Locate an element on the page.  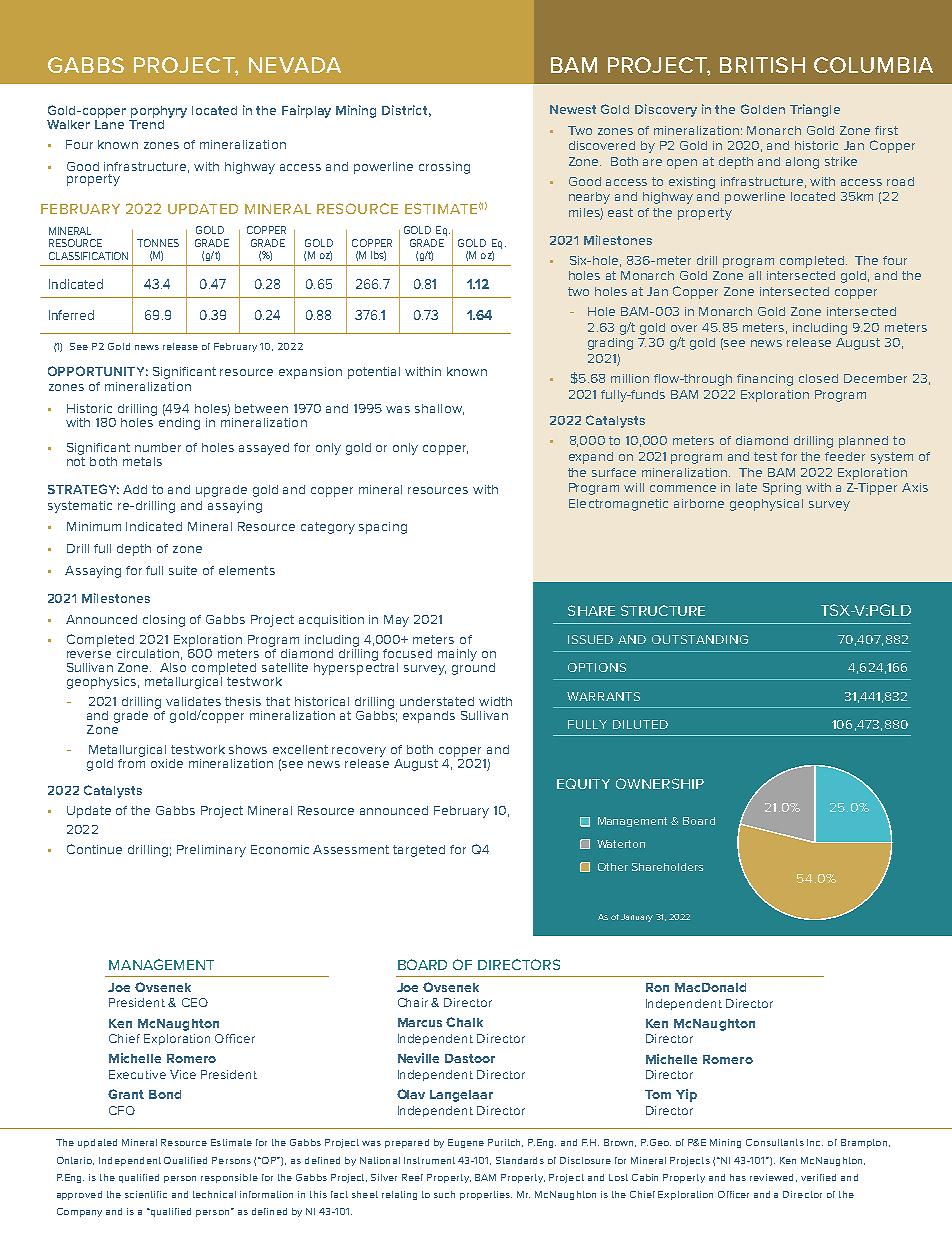
OUTSTANDING is located at coordinates (700, 639).
